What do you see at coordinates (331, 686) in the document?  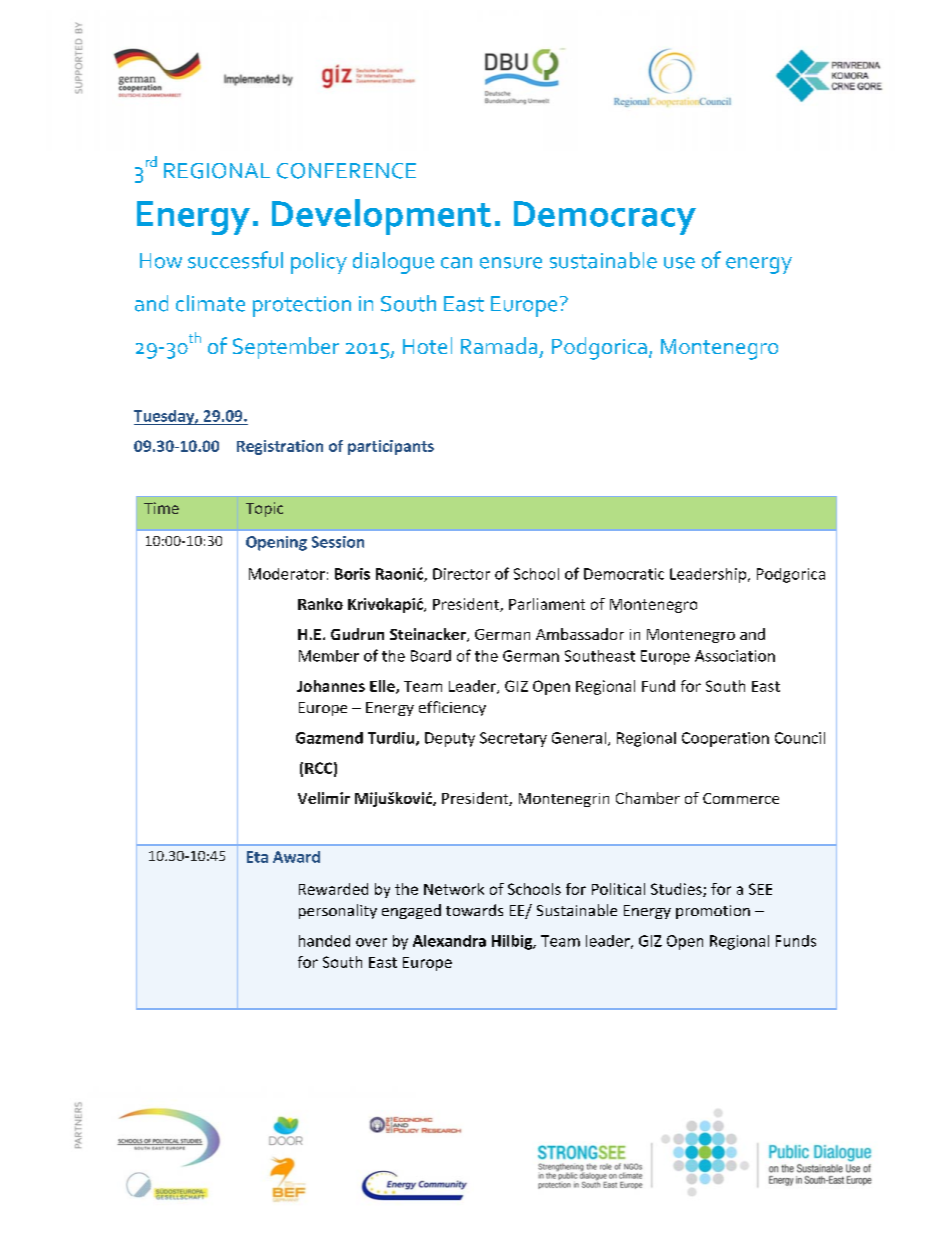 I see `Johannes` at bounding box center [331, 686].
